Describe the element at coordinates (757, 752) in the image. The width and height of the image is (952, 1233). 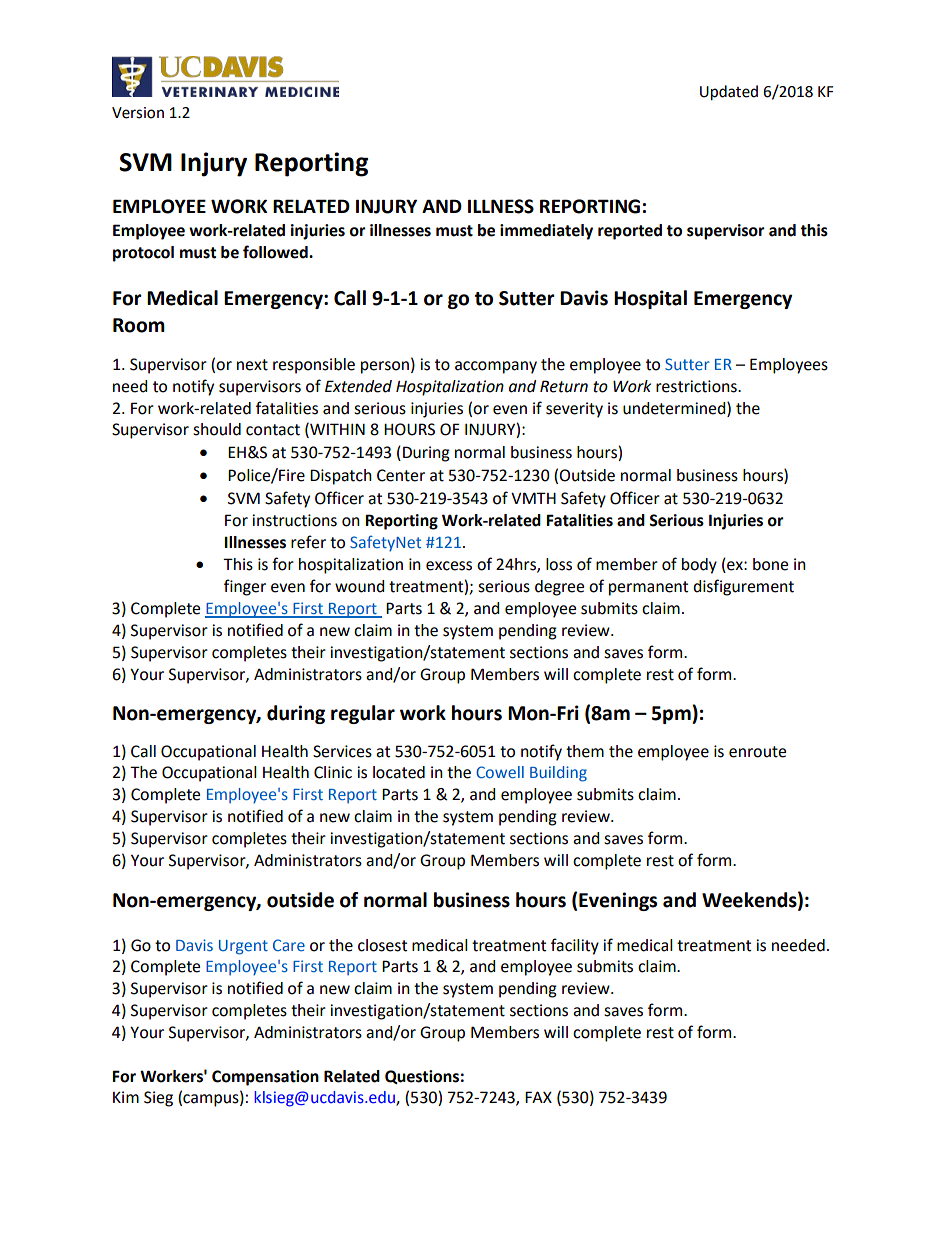
I see `enroute` at that location.
